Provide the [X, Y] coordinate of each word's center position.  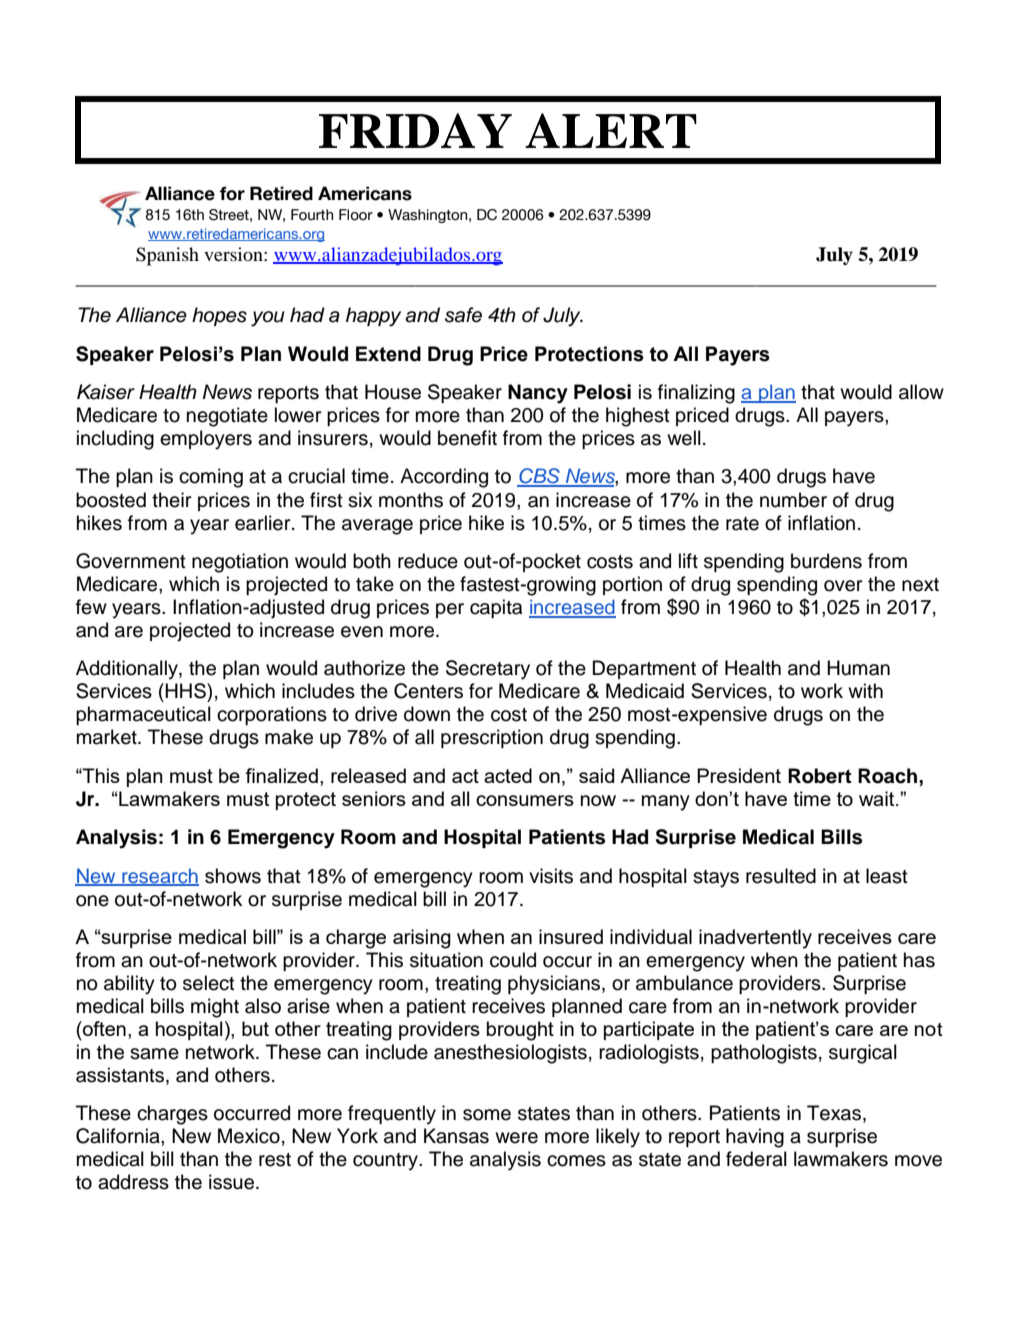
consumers [525, 800]
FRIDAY [415, 130]
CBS [539, 477]
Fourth [312, 215]
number [793, 500]
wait [878, 798]
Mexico [249, 1136]
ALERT [611, 130]
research [159, 876]
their [171, 500]
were [516, 1138]
